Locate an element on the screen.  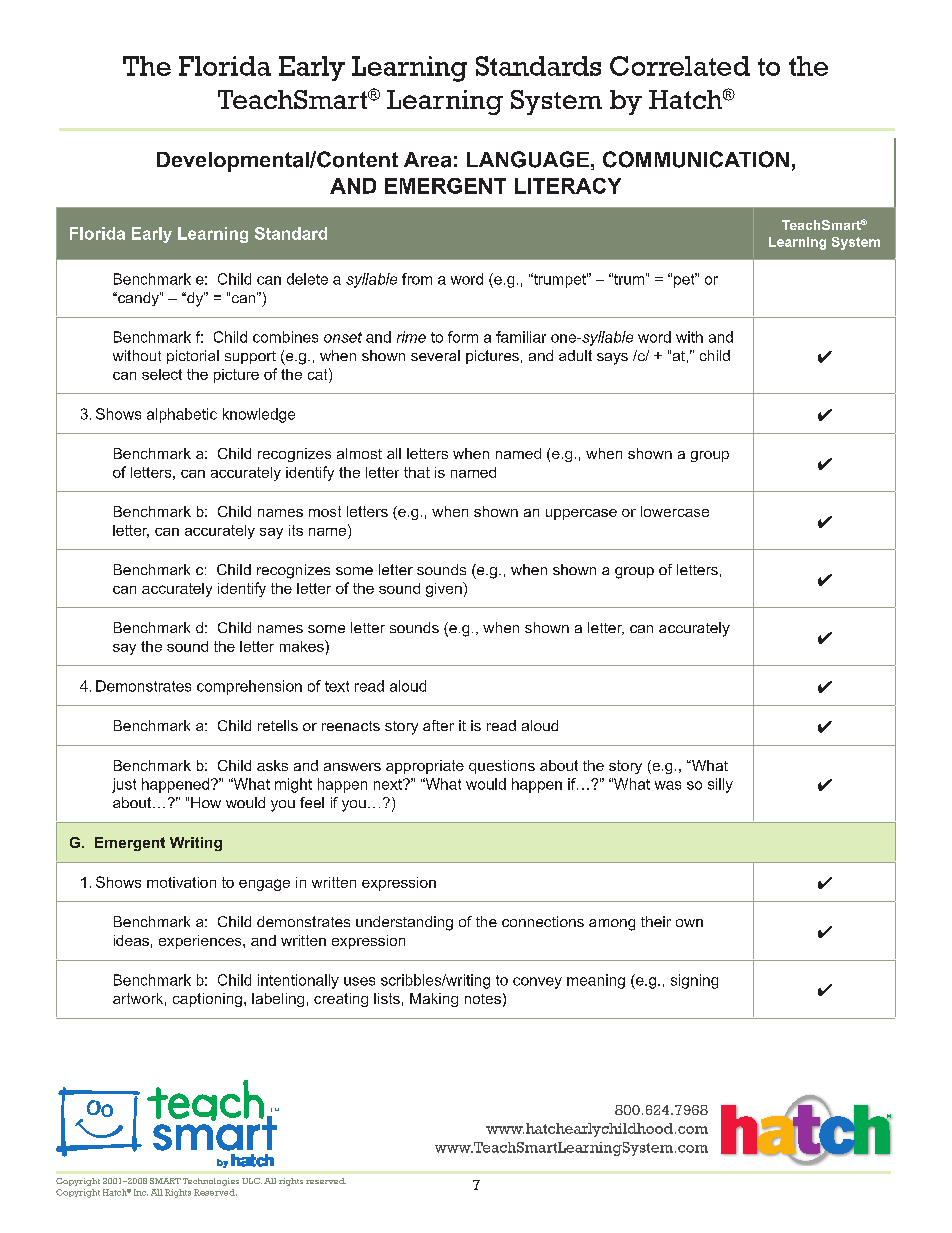
delete is located at coordinates (307, 279).
